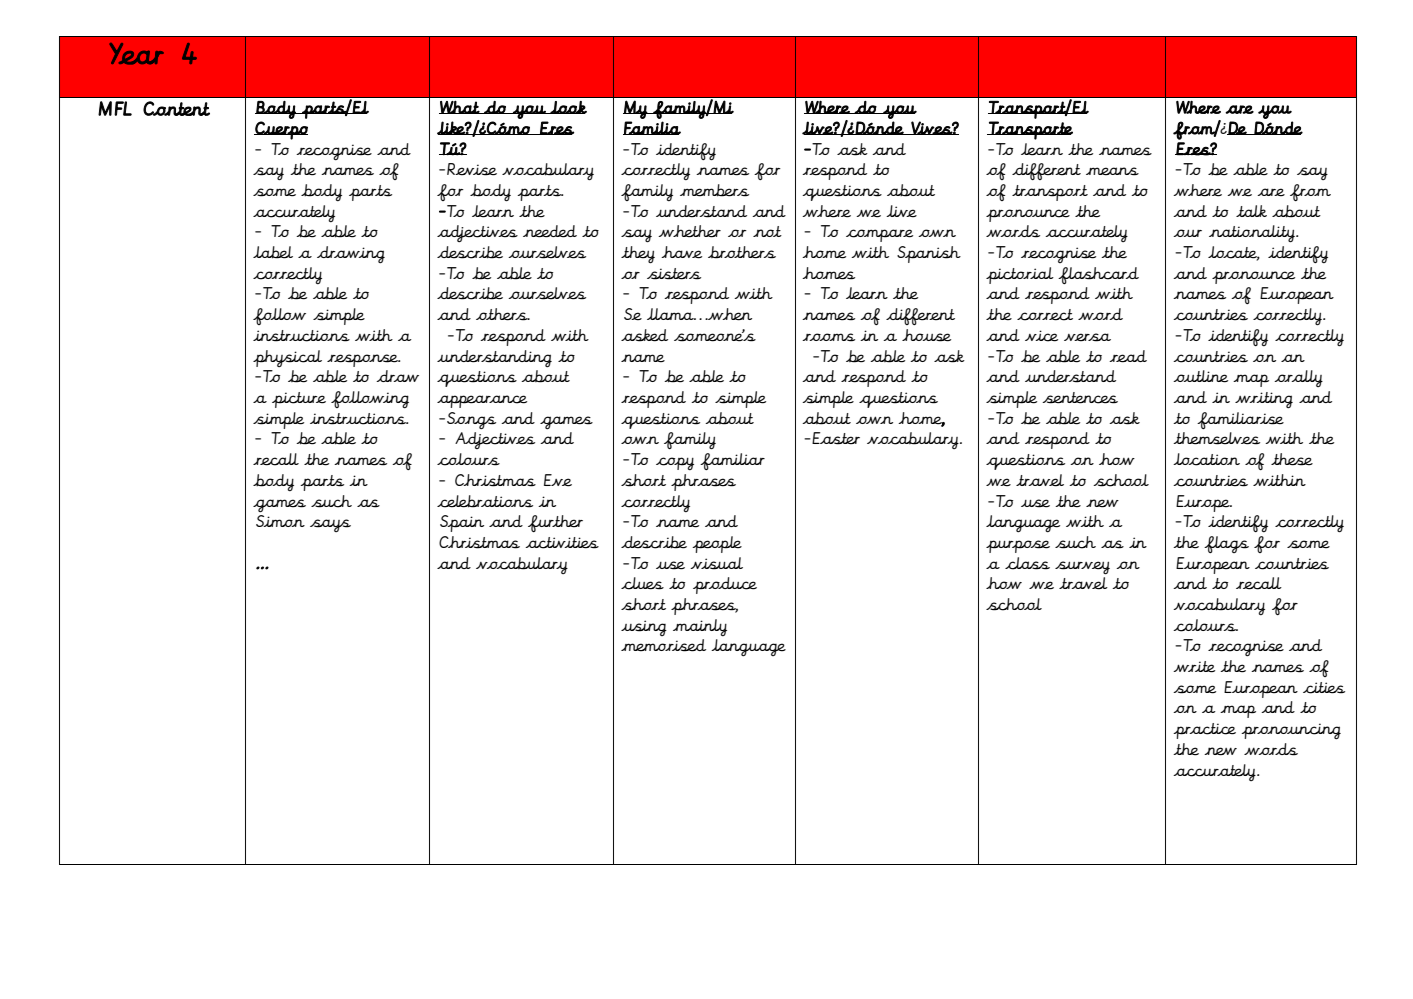 This screenshot has height=999, width=1413. I want to click on flags, so click(1226, 544).
